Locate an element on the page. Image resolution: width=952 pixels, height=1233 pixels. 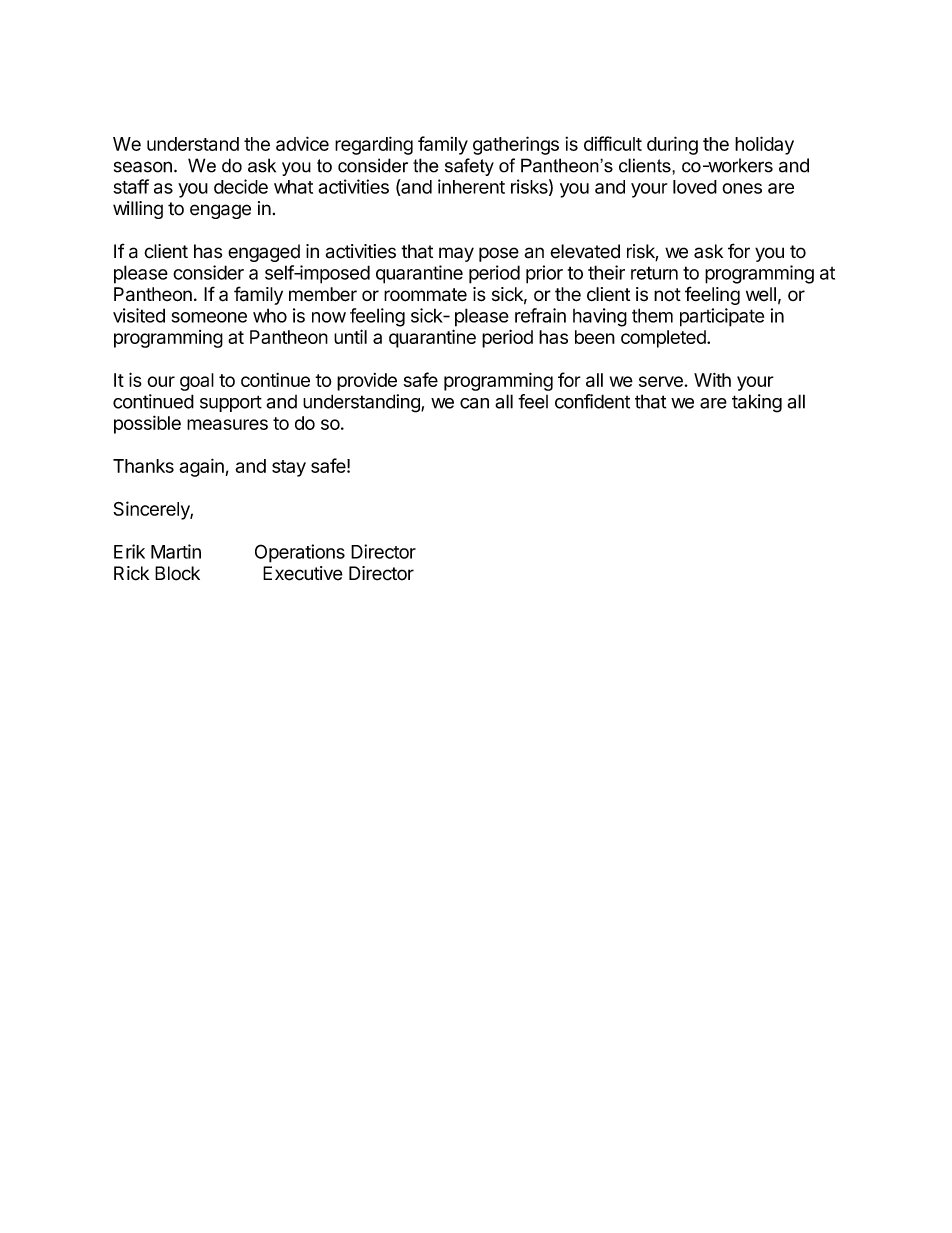
stay is located at coordinates (289, 468).
